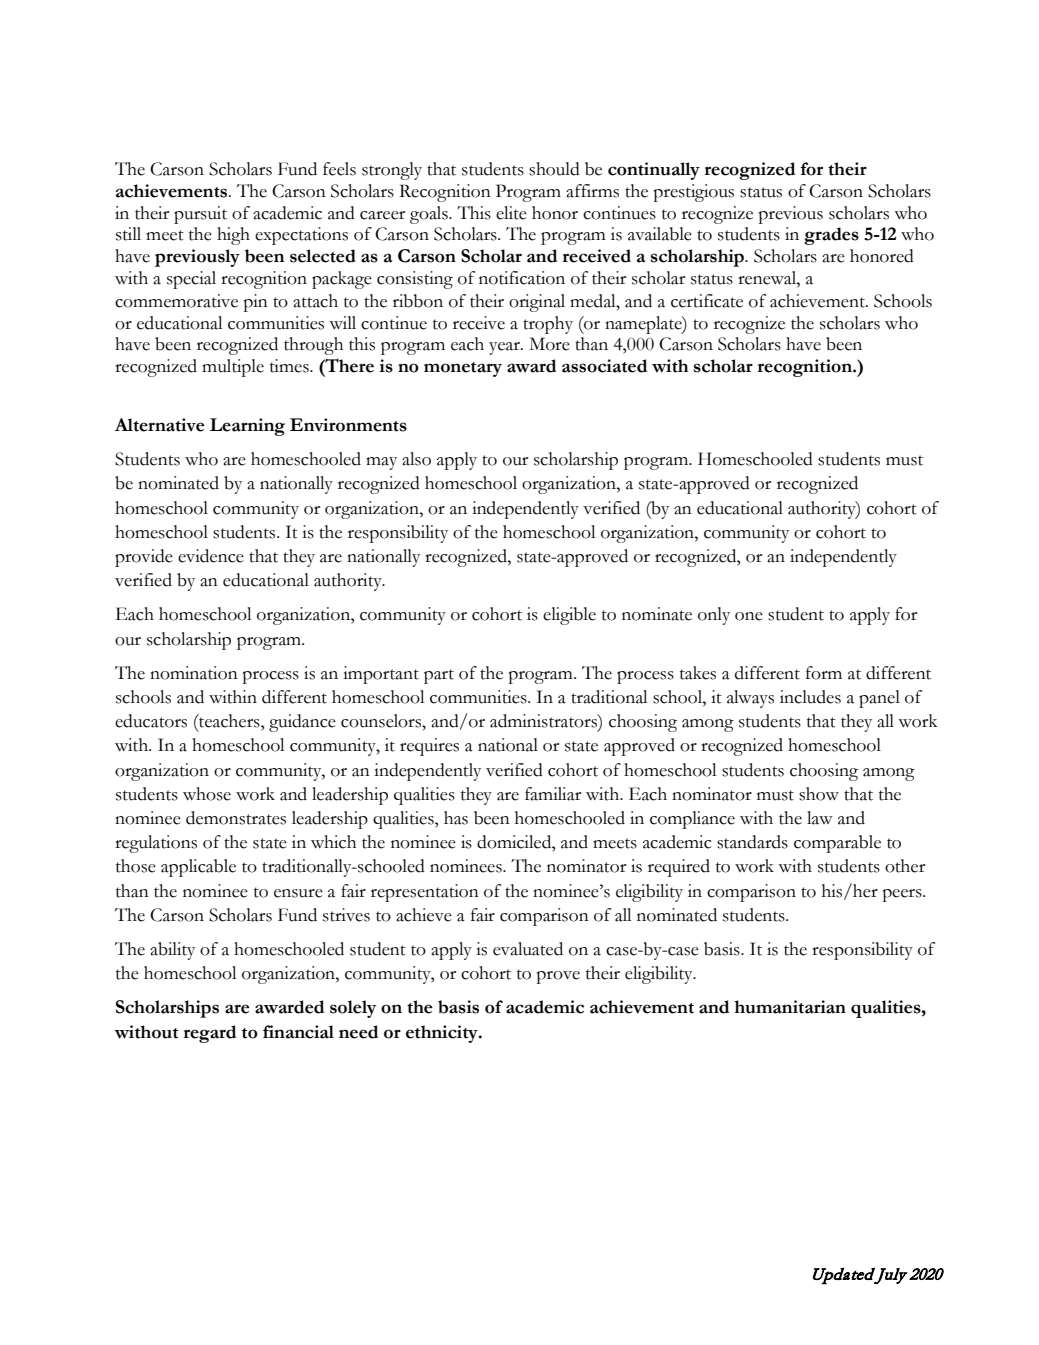 The image size is (1039, 1345). What do you see at coordinates (247, 427) in the image?
I see `Learning` at bounding box center [247, 427].
